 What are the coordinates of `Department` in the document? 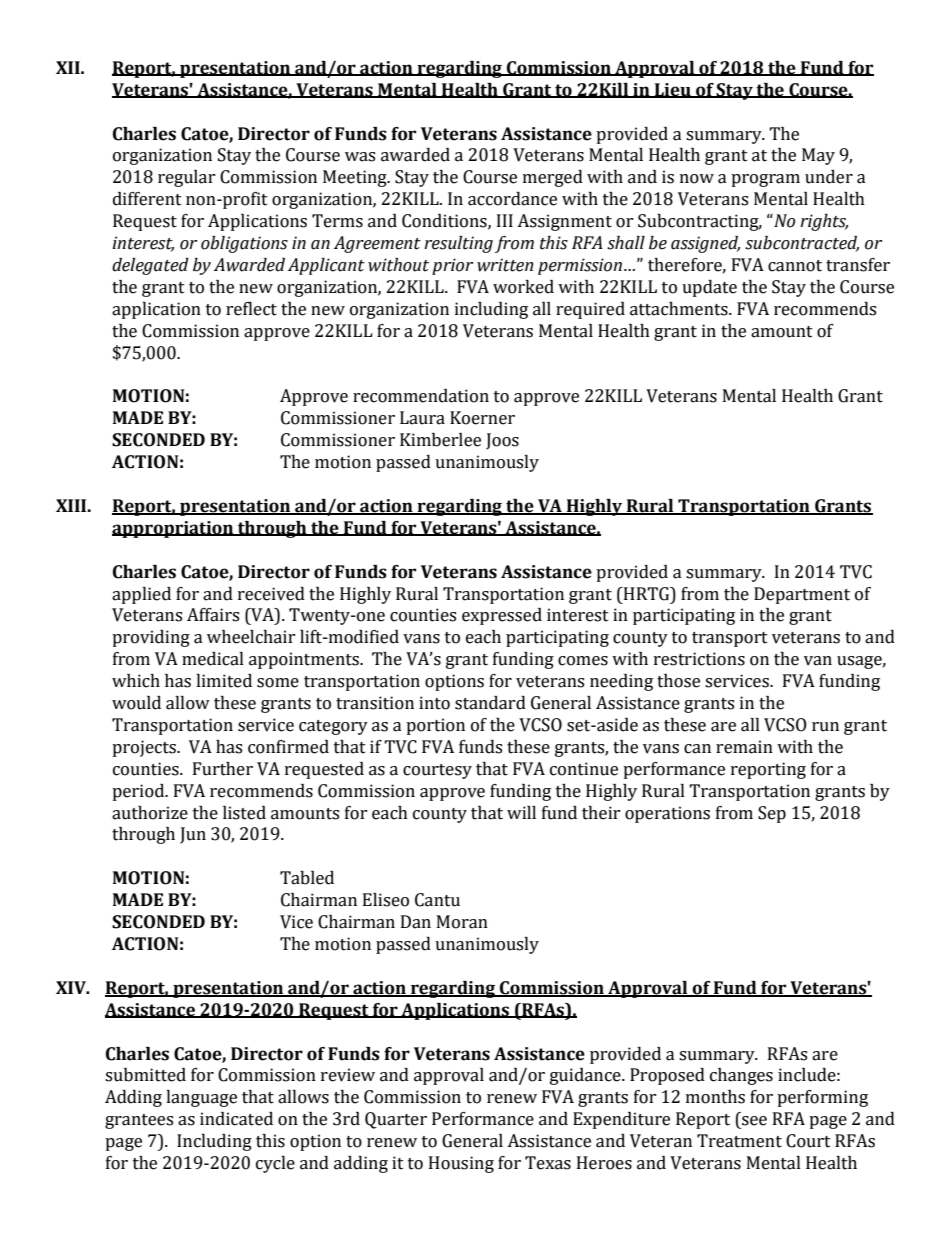 It's located at (802, 595).
